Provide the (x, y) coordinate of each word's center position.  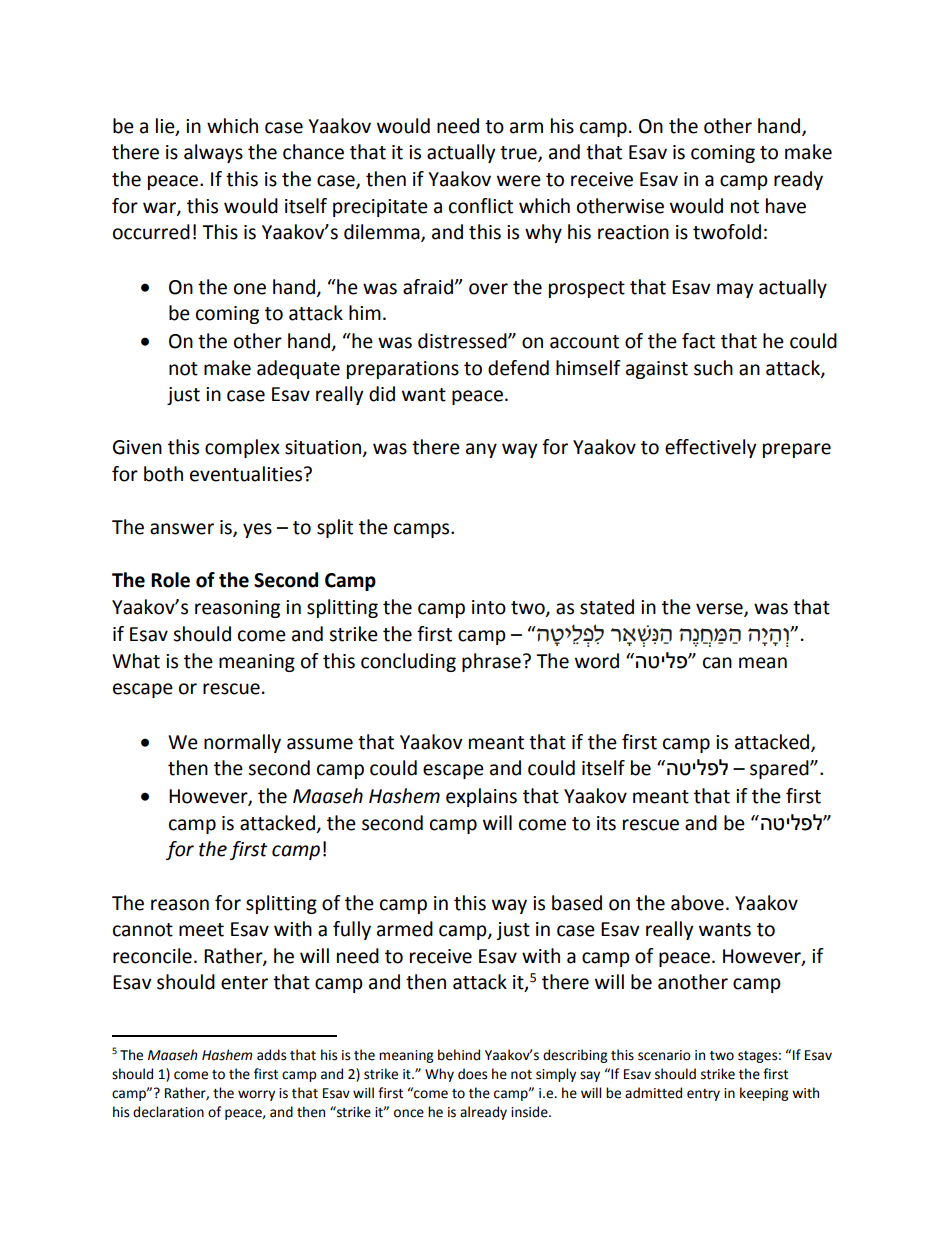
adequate (298, 369)
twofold (727, 232)
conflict (481, 206)
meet (201, 930)
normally (242, 743)
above (697, 903)
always (213, 153)
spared (780, 769)
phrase (491, 662)
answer (182, 529)
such (713, 368)
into (489, 607)
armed (405, 929)
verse (720, 610)
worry (256, 1095)
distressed (463, 341)
